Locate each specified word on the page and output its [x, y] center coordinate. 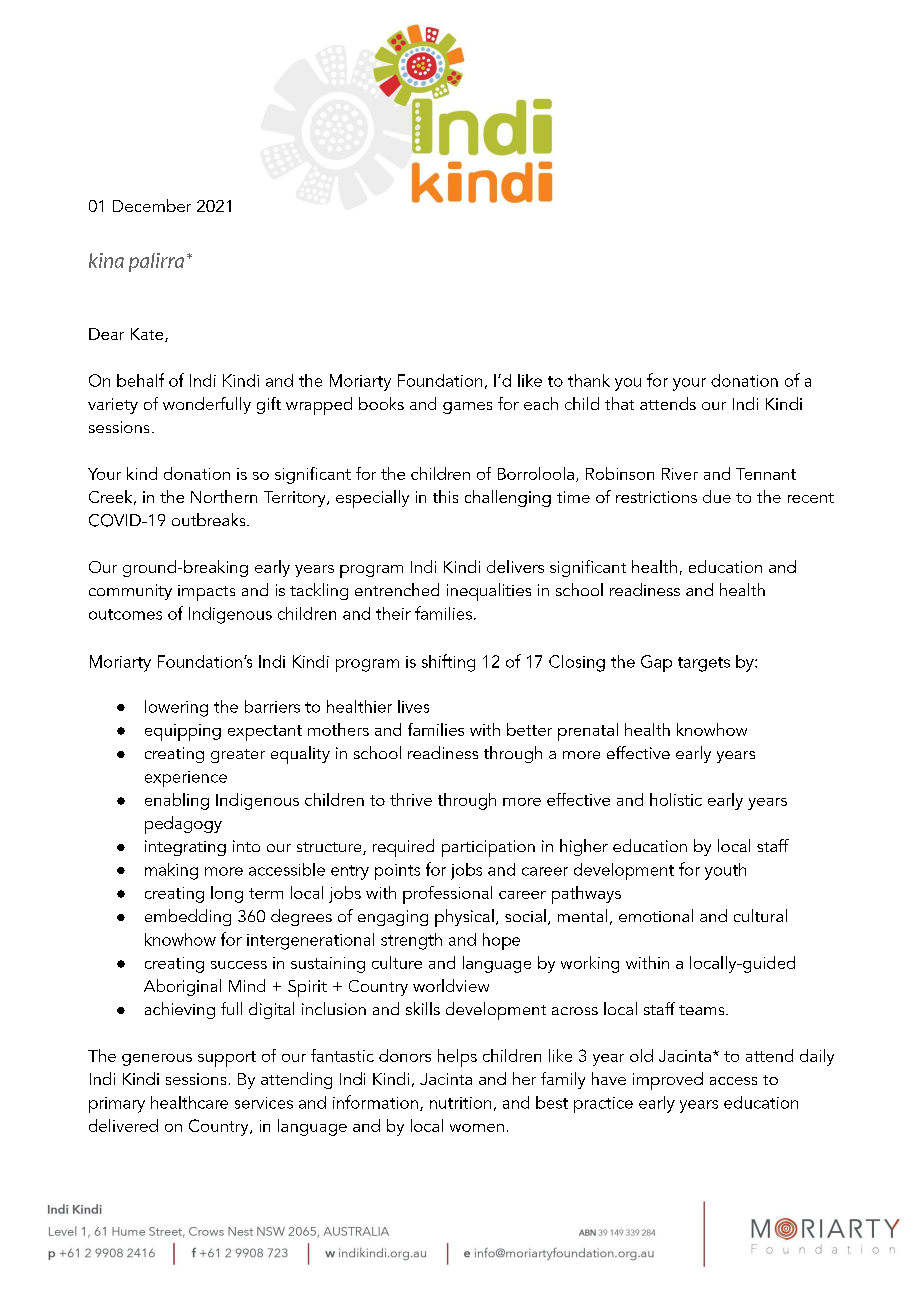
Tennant [766, 474]
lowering [176, 708]
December [152, 205]
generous [157, 1060]
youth [725, 871]
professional [447, 895]
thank [589, 380]
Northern [224, 496]
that [619, 403]
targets [704, 664]
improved [668, 1081]
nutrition [460, 1103]
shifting [448, 663]
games [467, 408]
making [171, 871]
